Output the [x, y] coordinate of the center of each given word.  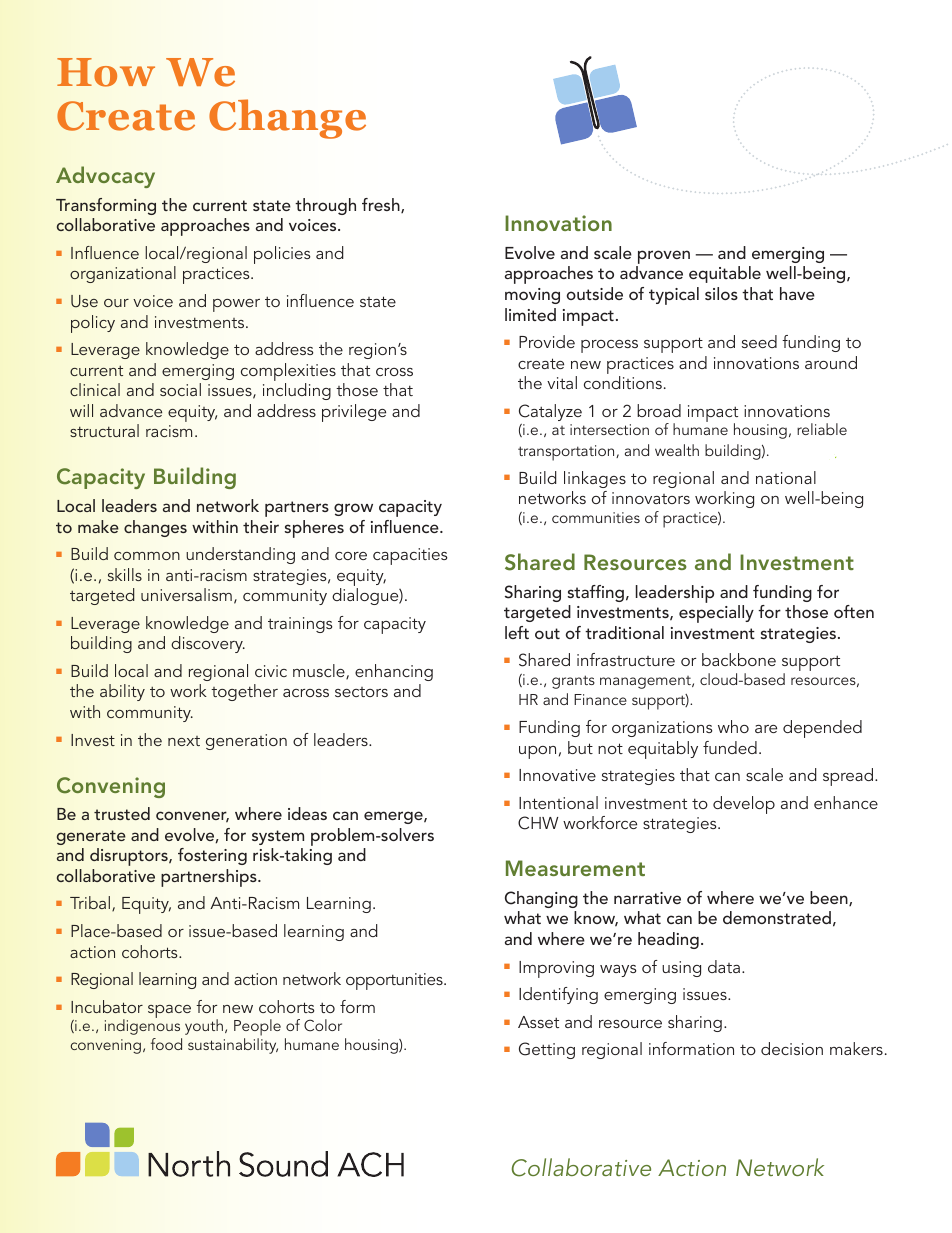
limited [530, 314]
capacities [410, 556]
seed [759, 341]
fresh [382, 205]
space [169, 1011]
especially [716, 614]
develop [744, 805]
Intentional [558, 802]
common [147, 556]
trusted [122, 813]
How [106, 72]
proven [663, 258]
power [236, 305]
